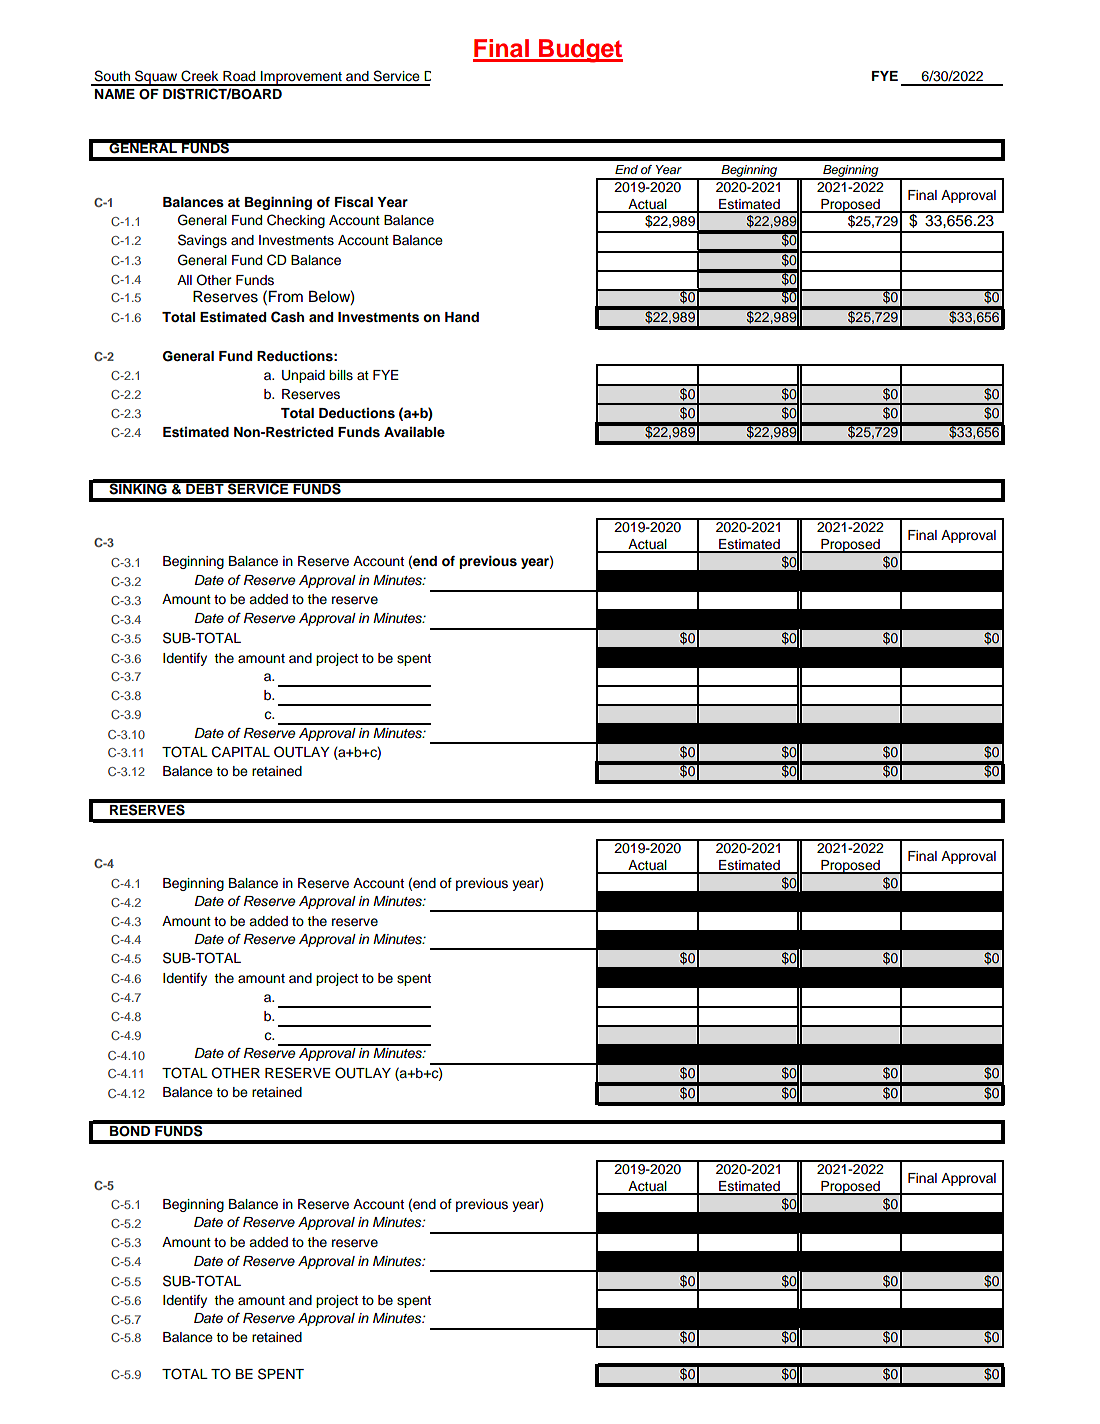 This image has width=1100, height=1424. What do you see at coordinates (156, 78) in the image?
I see `Squaw` at bounding box center [156, 78].
